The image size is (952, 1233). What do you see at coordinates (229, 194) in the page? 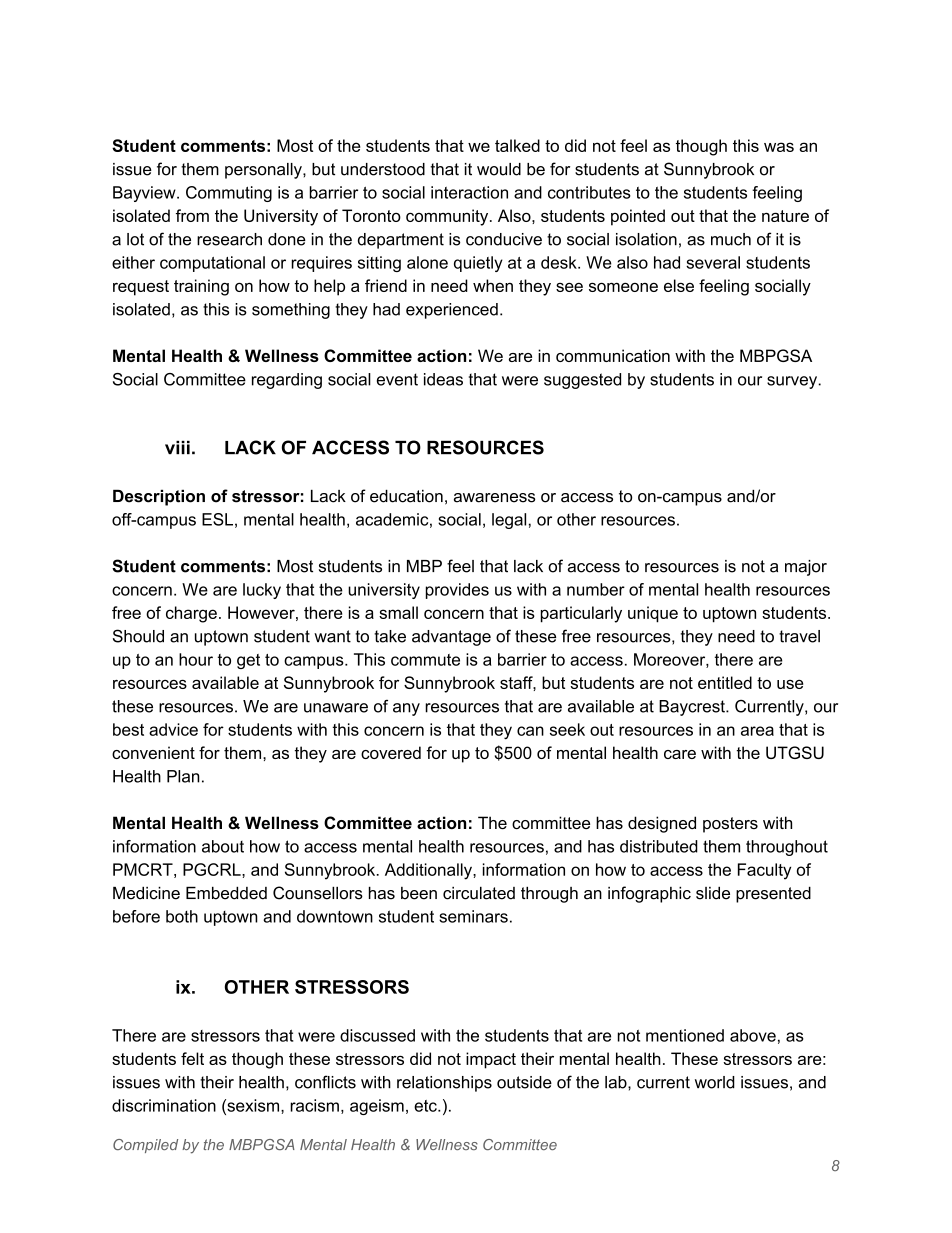
I see `Commuting` at bounding box center [229, 194].
